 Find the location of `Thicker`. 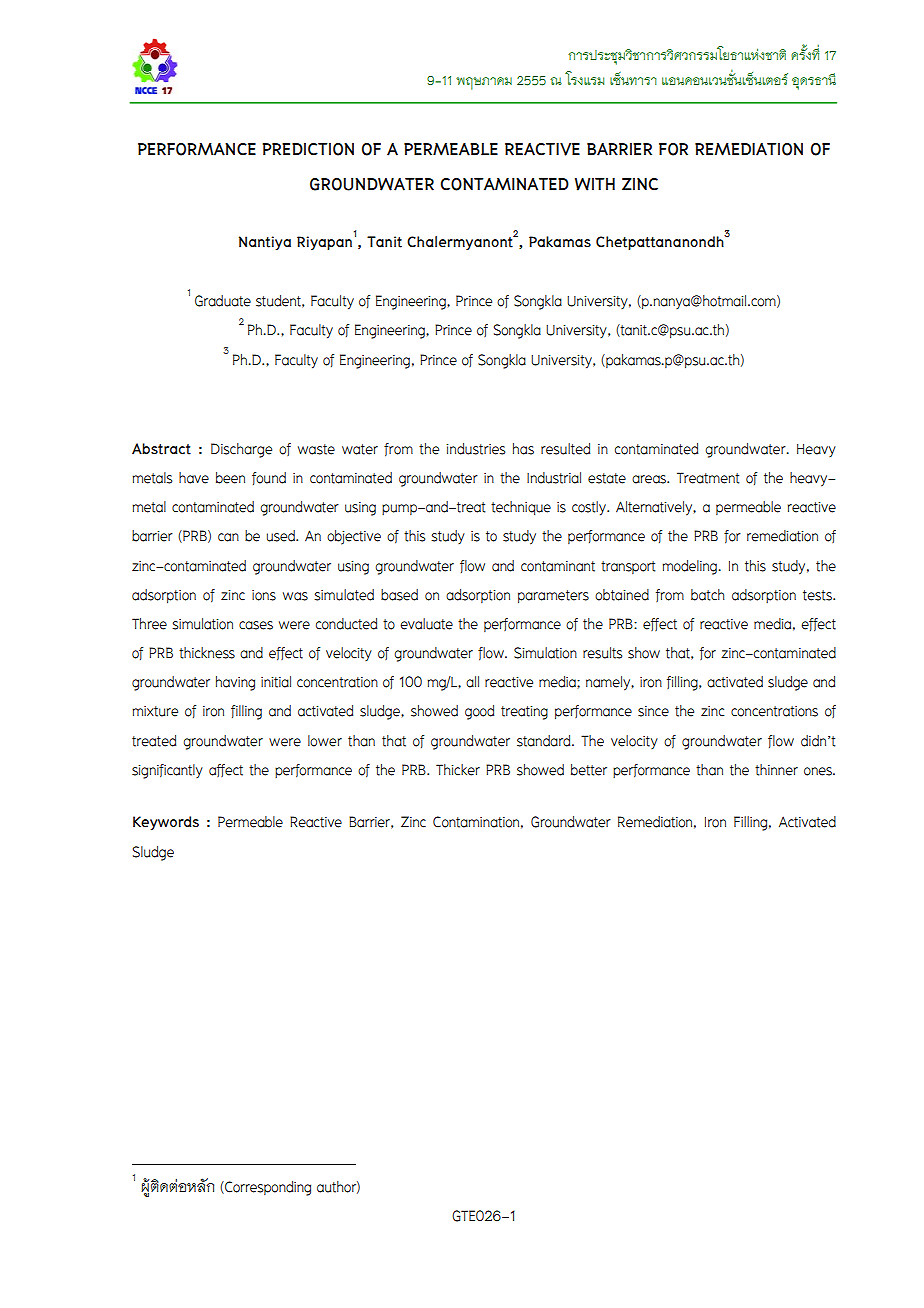

Thicker is located at coordinates (458, 770).
